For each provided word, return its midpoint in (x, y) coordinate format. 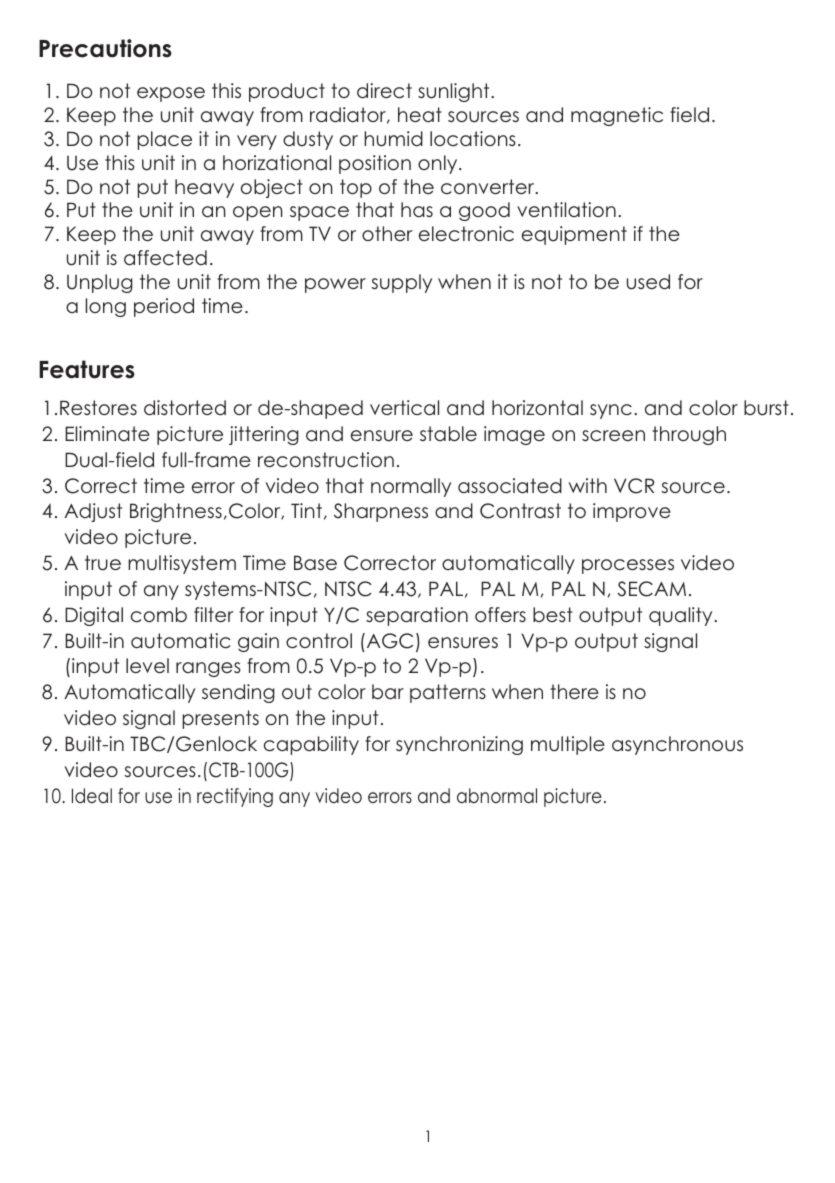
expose (171, 94)
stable (448, 434)
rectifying (235, 797)
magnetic (617, 116)
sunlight (455, 92)
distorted (185, 408)
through (689, 435)
